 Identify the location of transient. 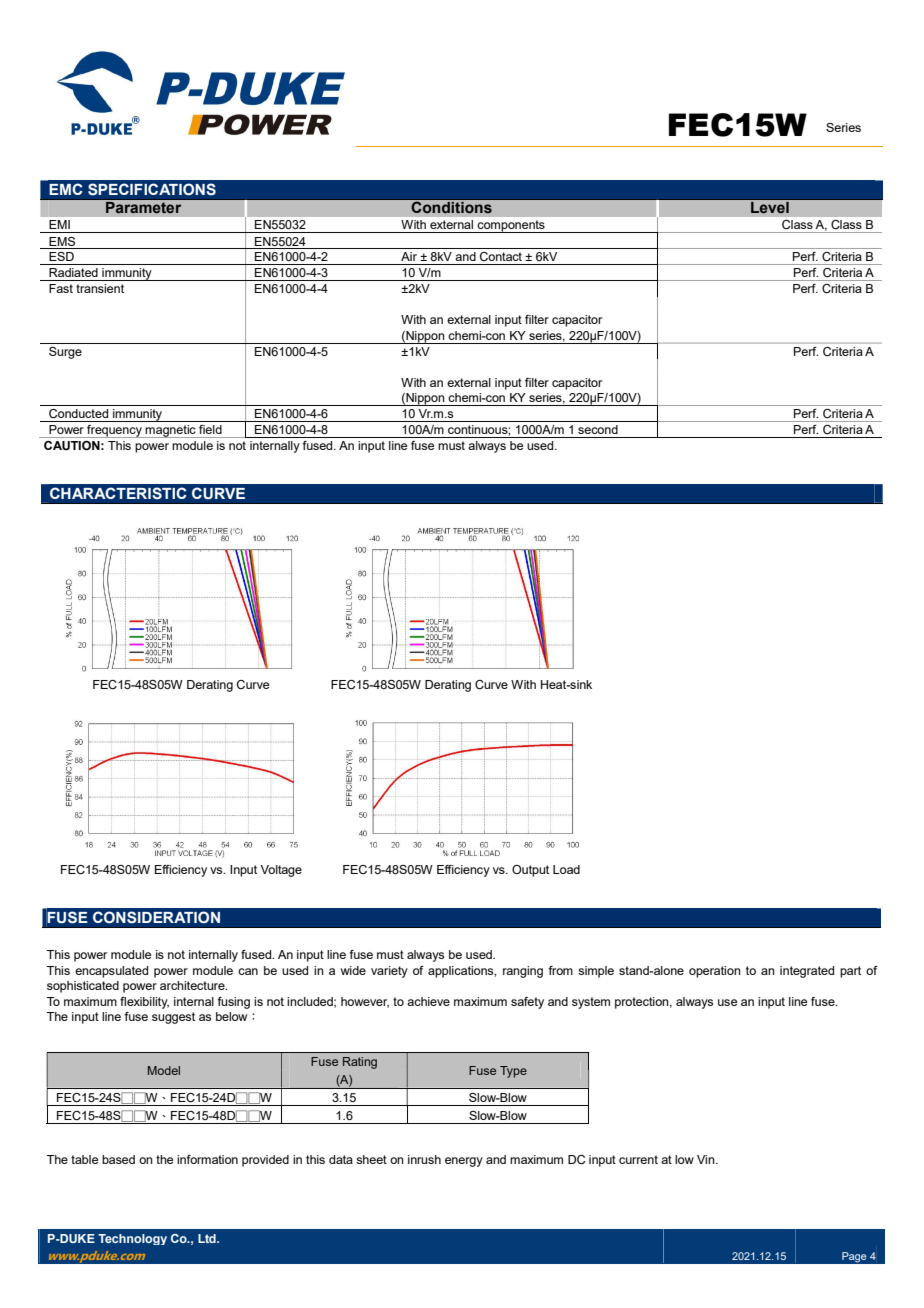
(100, 288).
